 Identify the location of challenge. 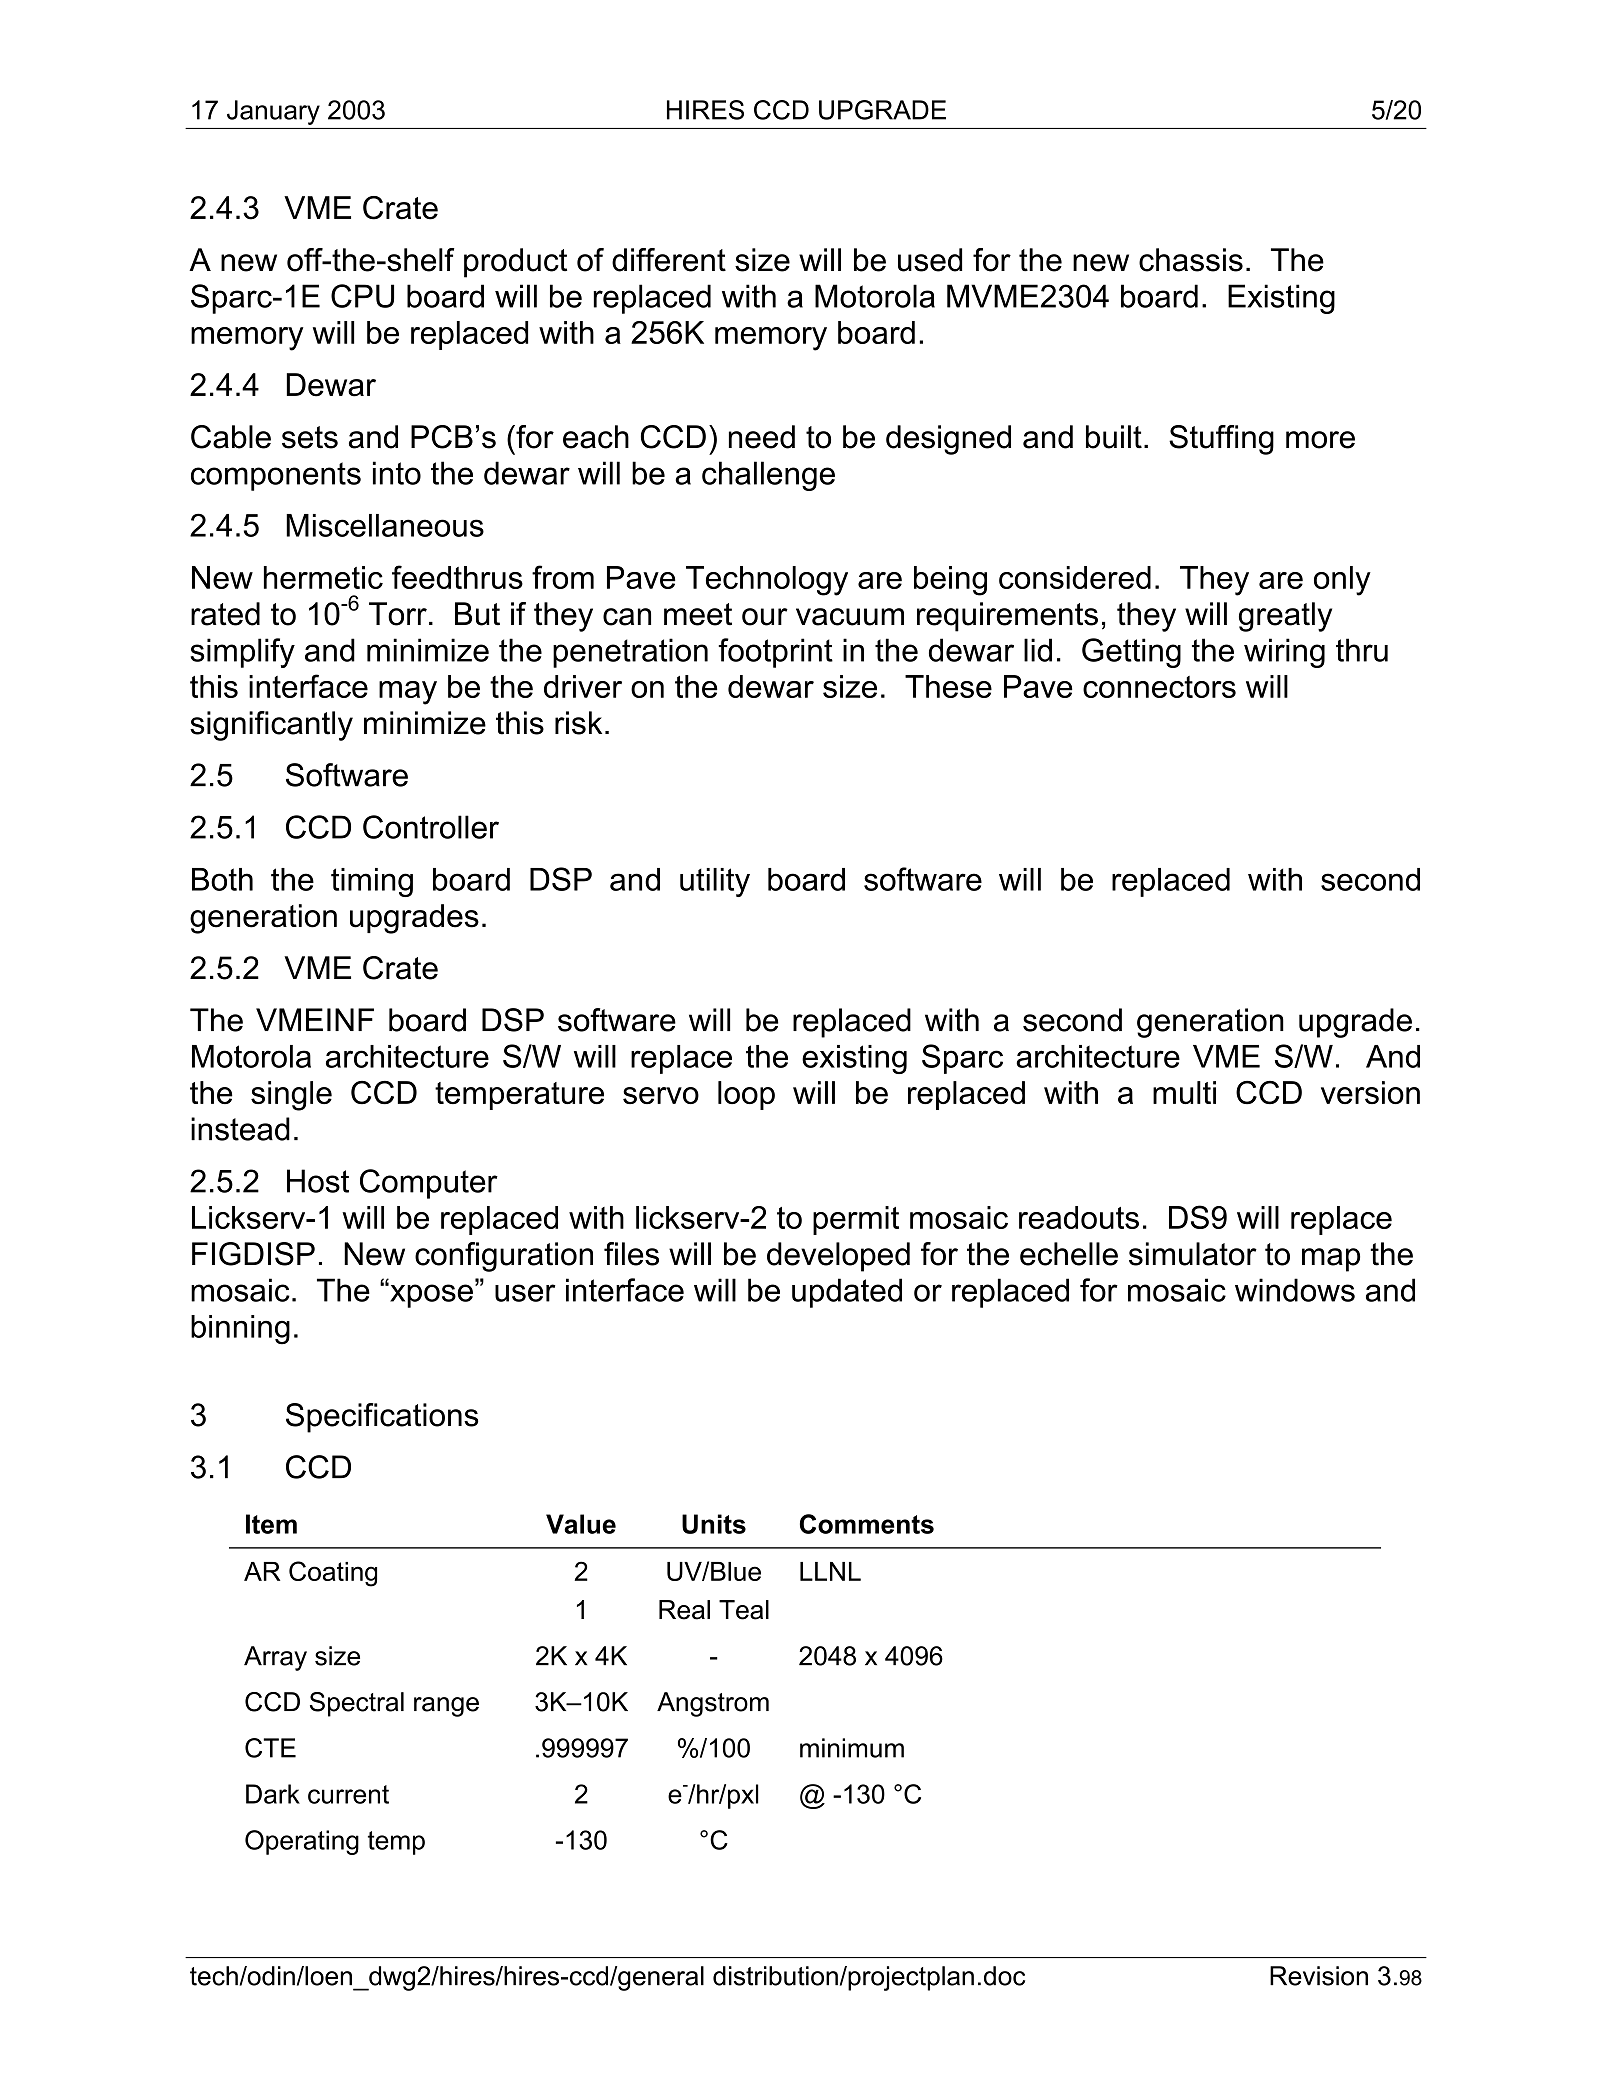
(768, 476).
